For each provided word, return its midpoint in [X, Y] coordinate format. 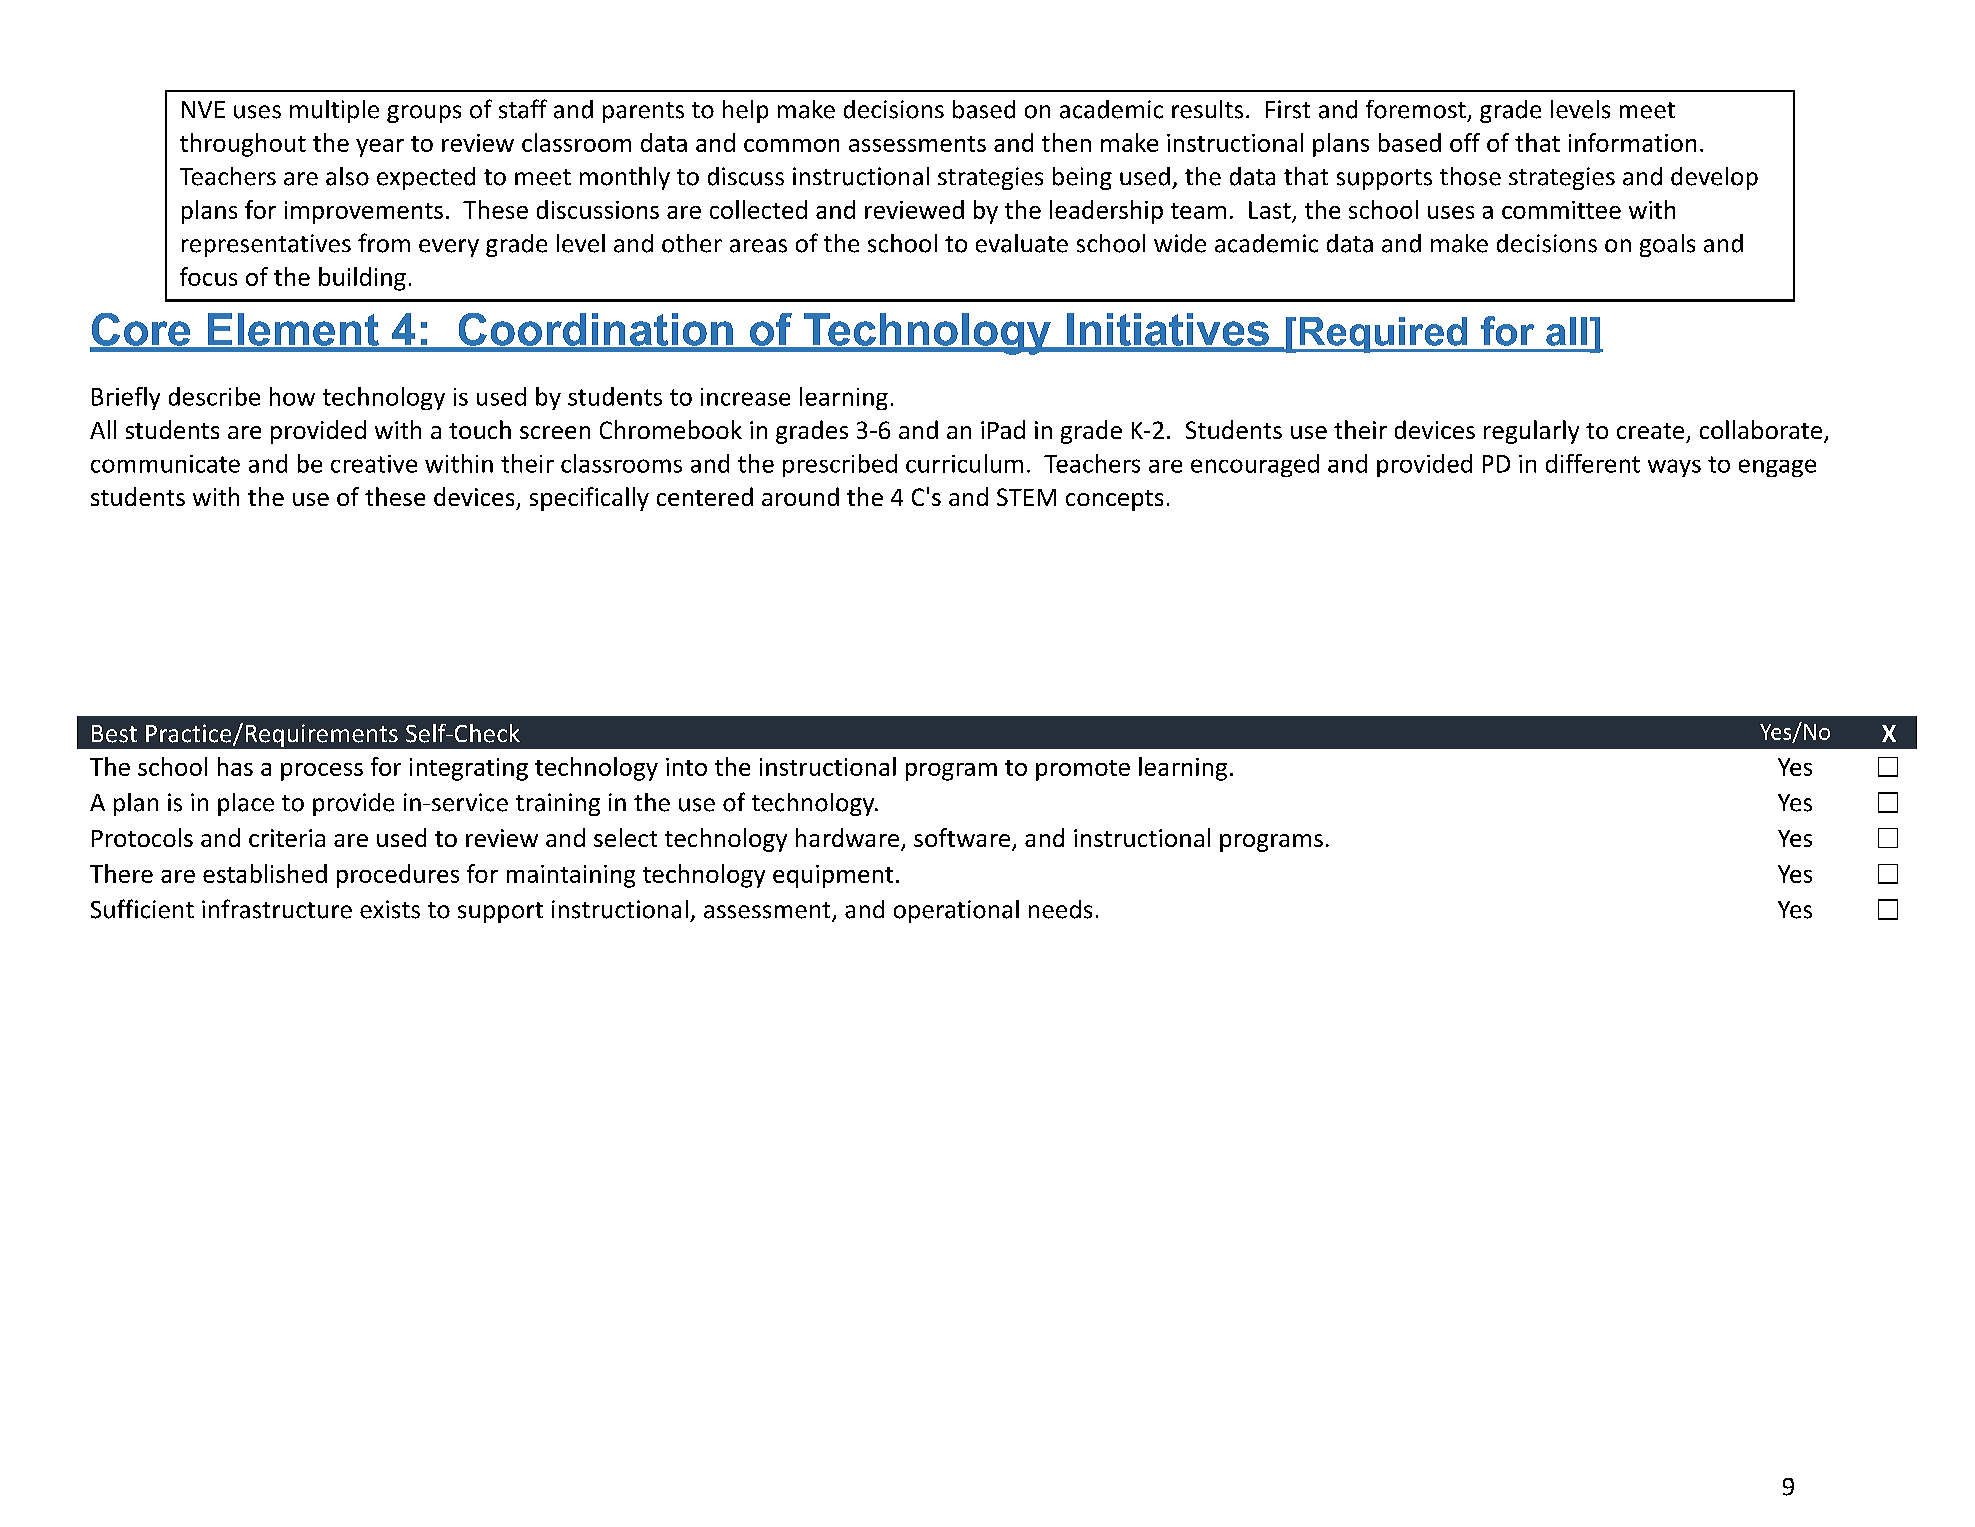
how [292, 396]
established [265, 873]
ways [1674, 468]
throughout [243, 145]
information [1632, 142]
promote [1083, 770]
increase [745, 397]
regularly [1531, 432]
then [1066, 142]
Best [114, 734]
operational [956, 911]
